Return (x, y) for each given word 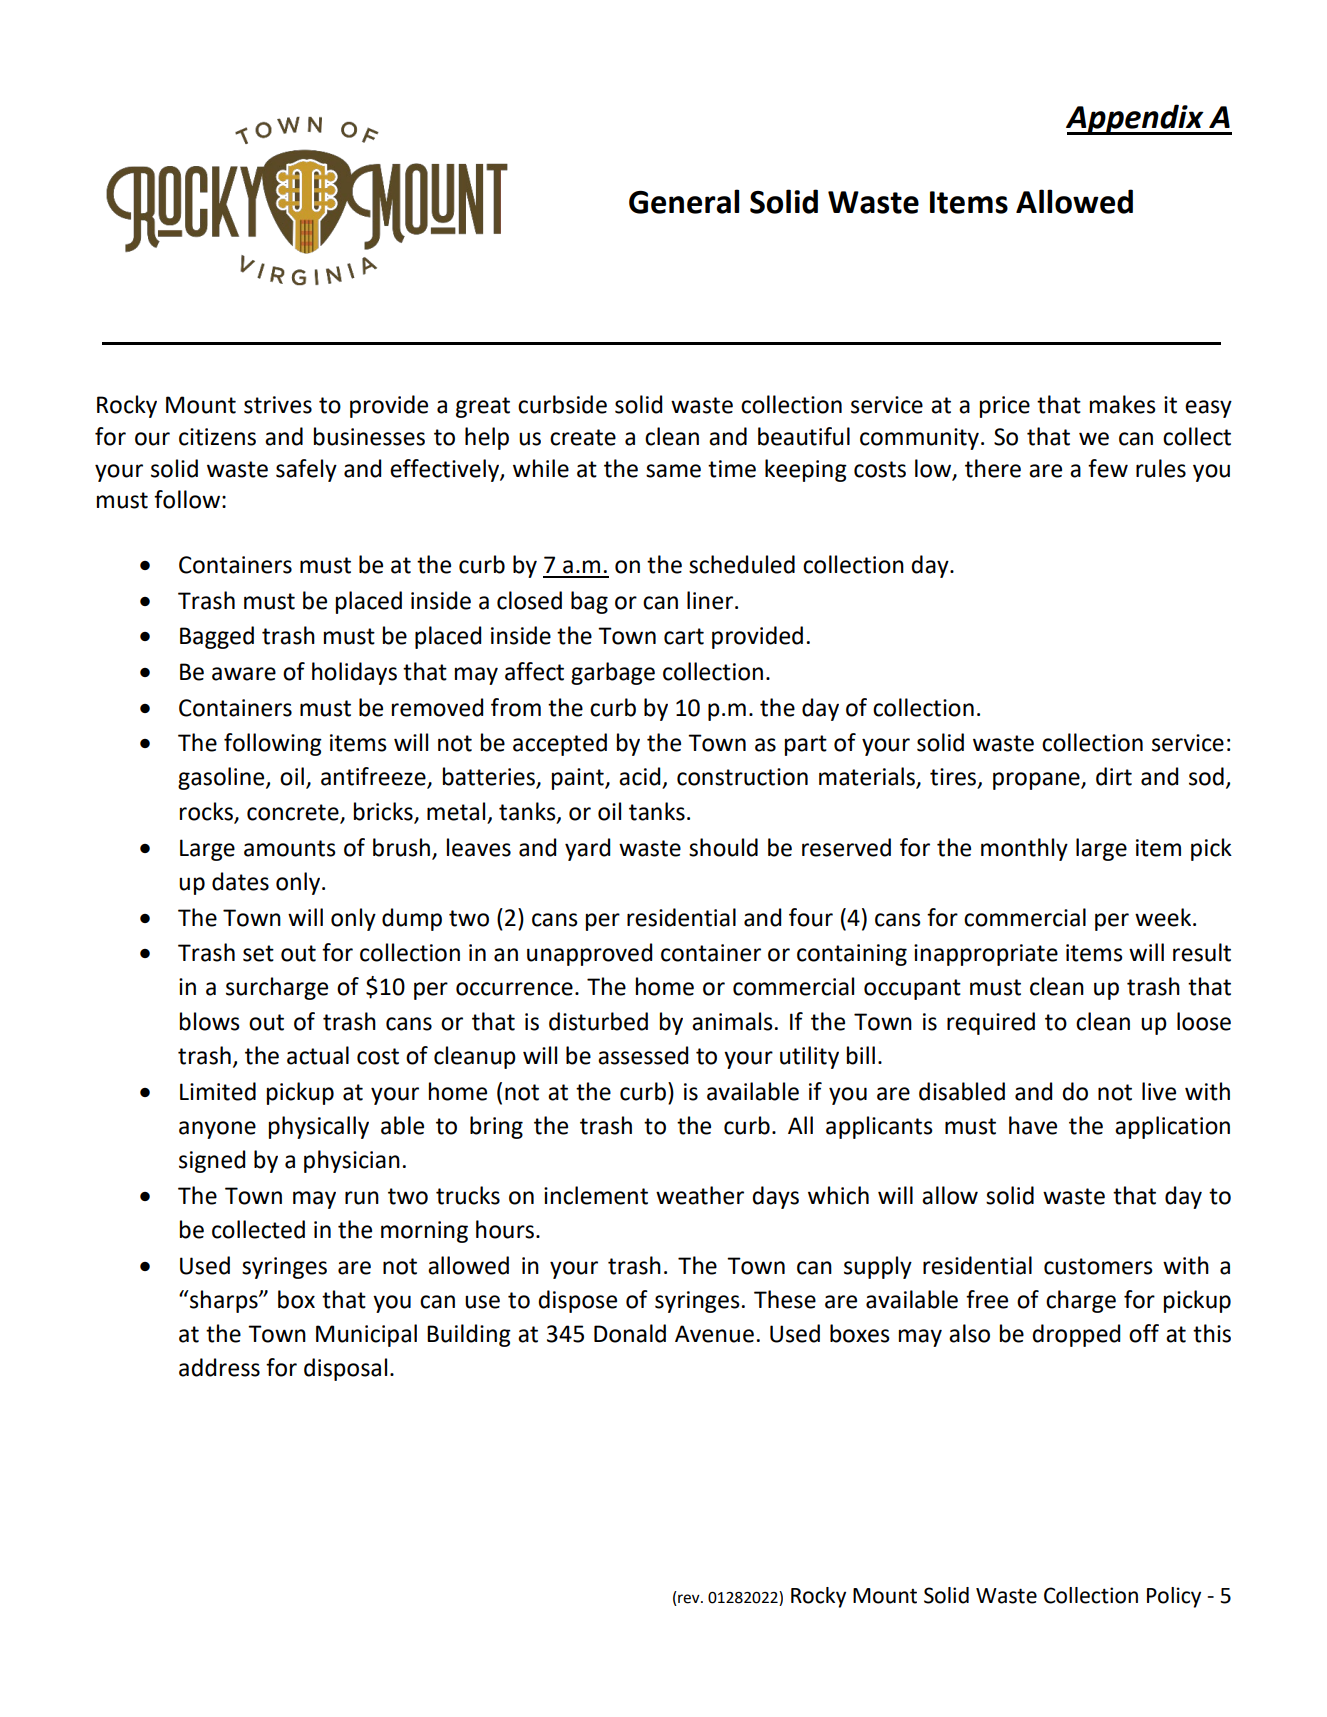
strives (278, 405)
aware (244, 674)
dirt (1114, 776)
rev (689, 1600)
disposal (345, 1369)
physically (319, 1127)
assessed (643, 1055)
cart (684, 636)
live (1159, 1091)
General (684, 201)
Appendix (1136, 119)
